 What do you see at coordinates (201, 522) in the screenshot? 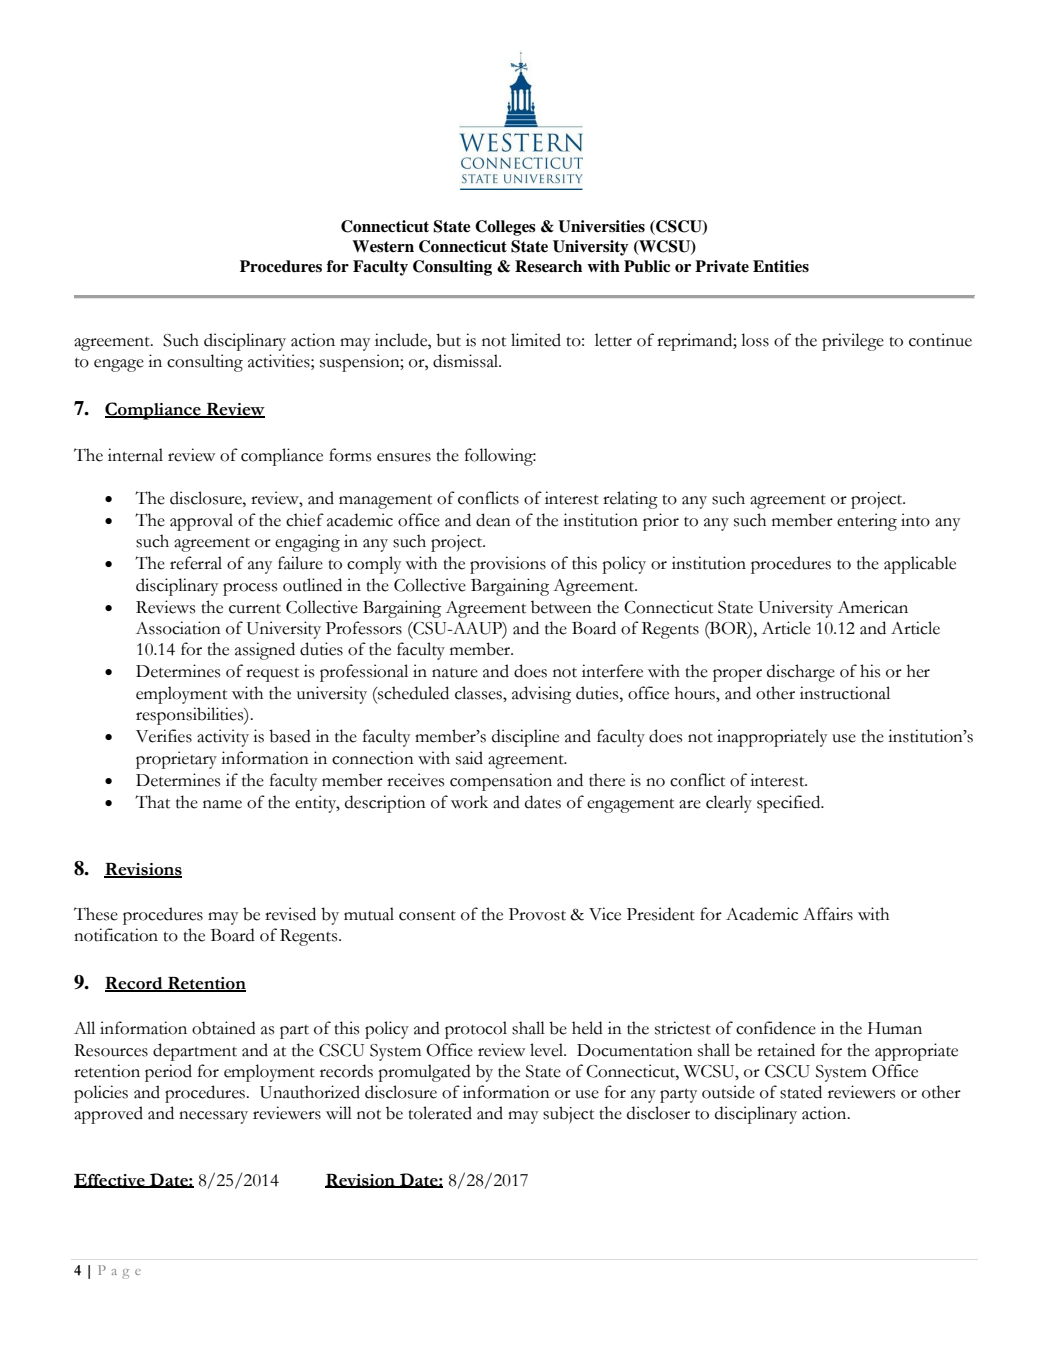
I see `approval` at bounding box center [201, 522].
